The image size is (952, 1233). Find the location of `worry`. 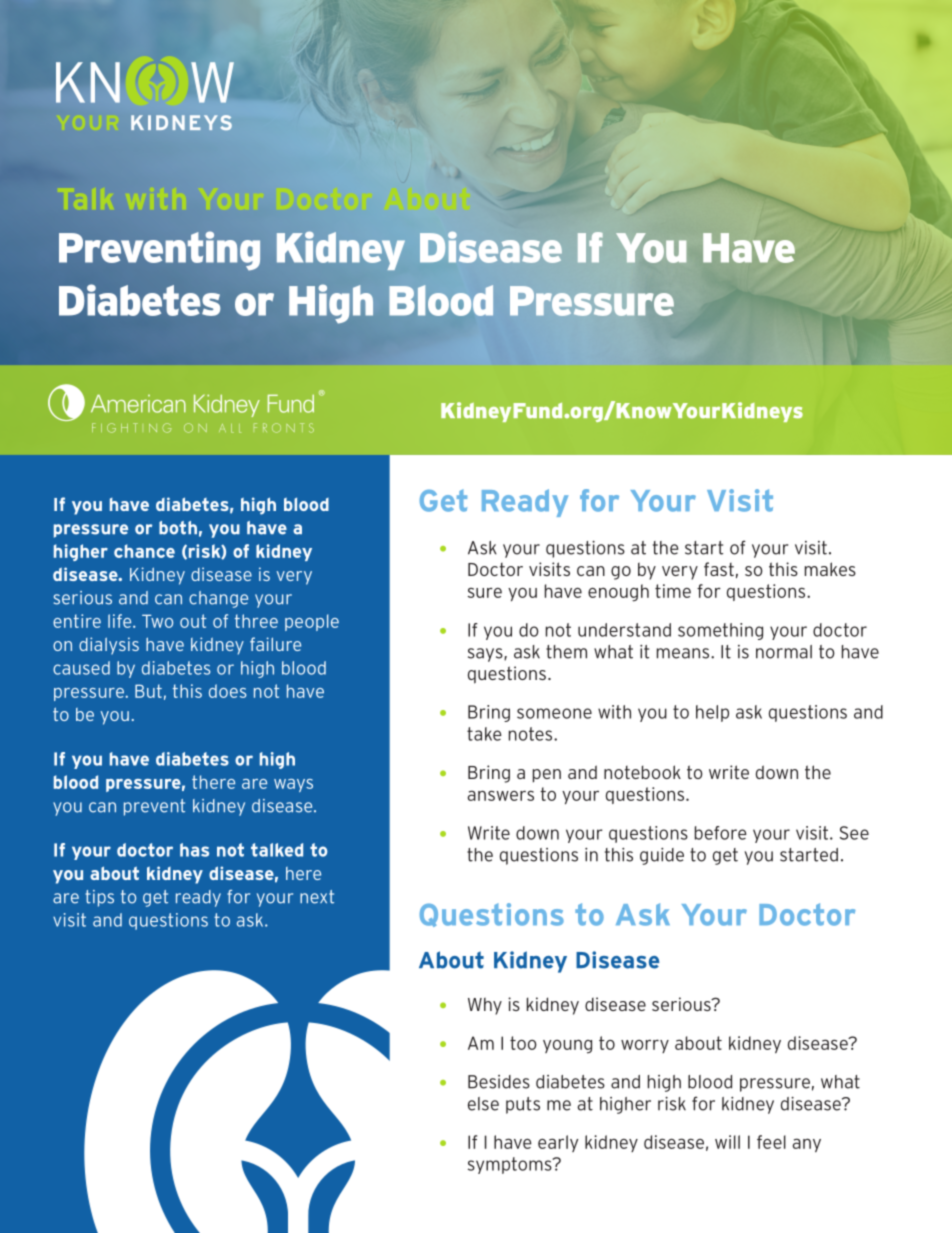

worry is located at coordinates (645, 1046).
